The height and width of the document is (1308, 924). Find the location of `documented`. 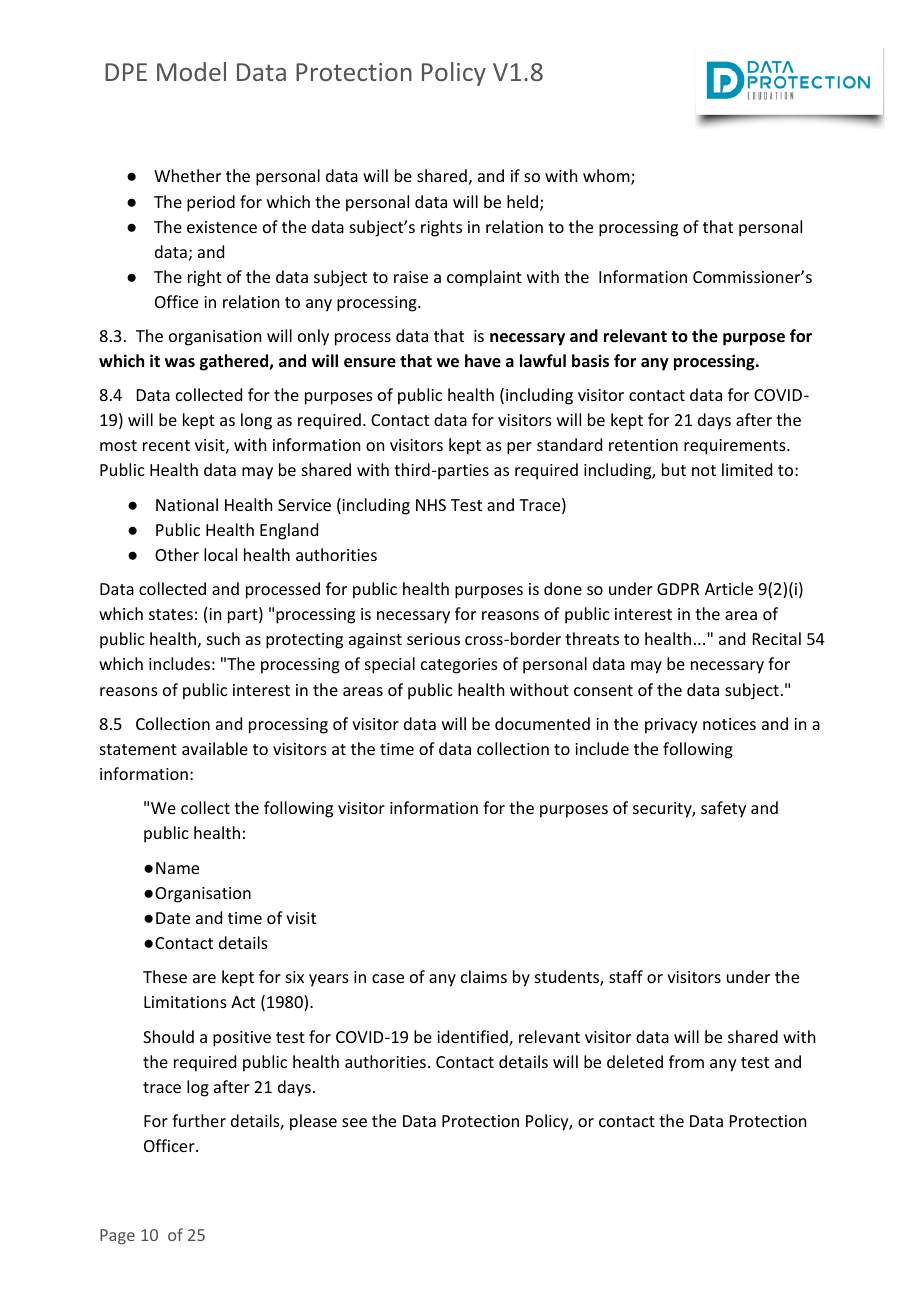

documented is located at coordinates (542, 723).
